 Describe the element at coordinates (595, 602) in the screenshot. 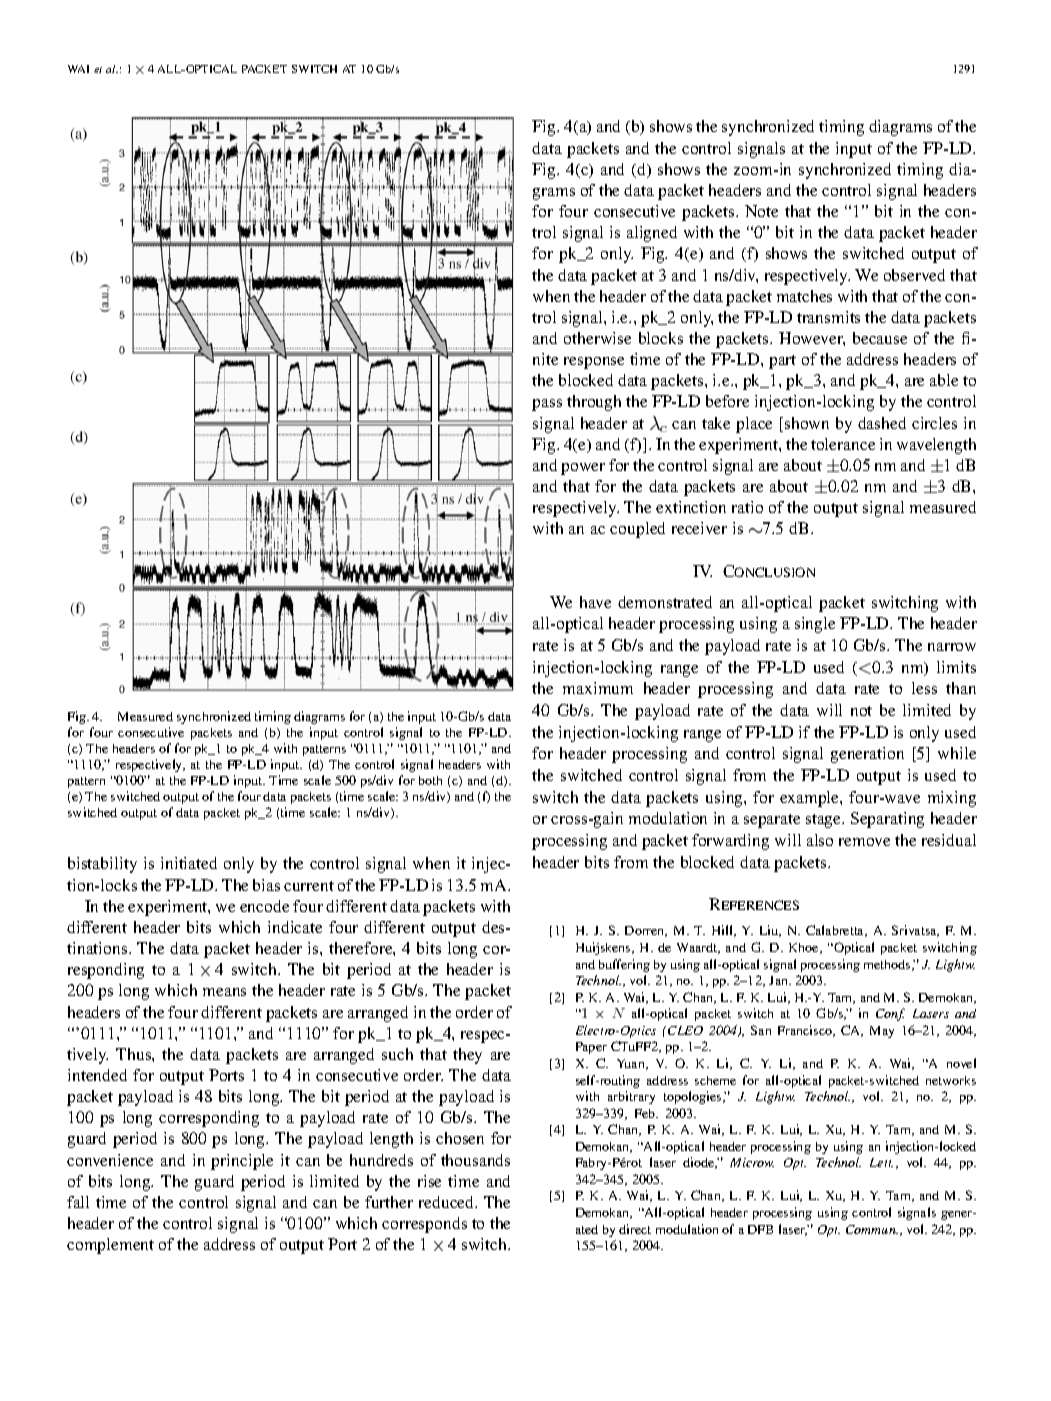

I see `have` at that location.
